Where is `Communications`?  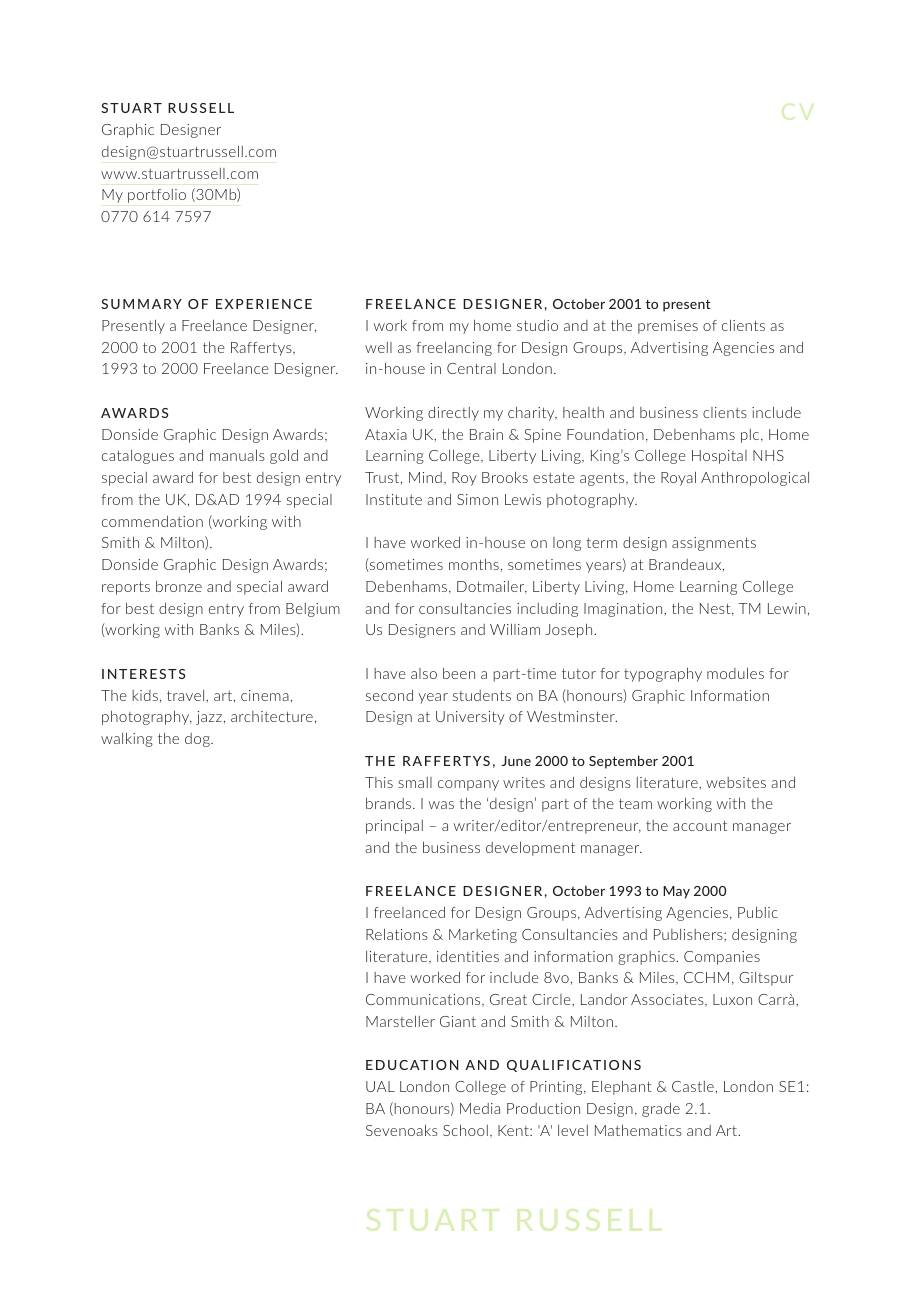
Communications is located at coordinates (424, 1000).
